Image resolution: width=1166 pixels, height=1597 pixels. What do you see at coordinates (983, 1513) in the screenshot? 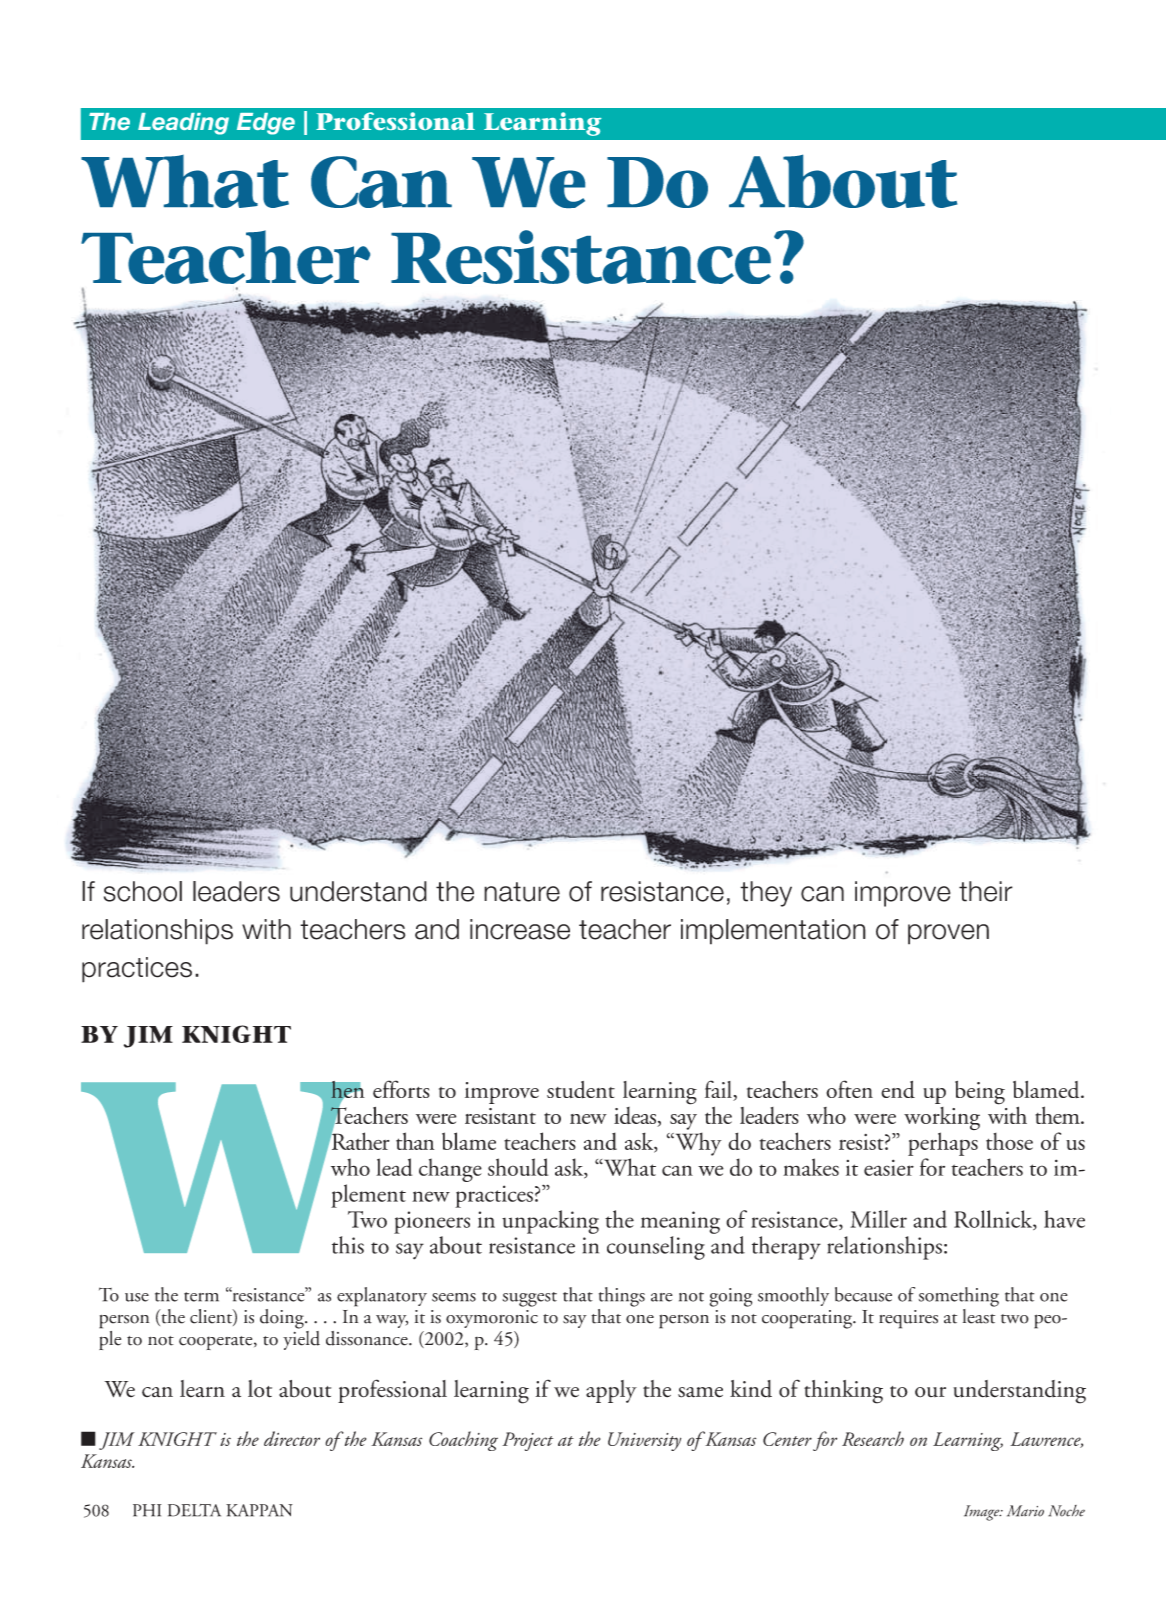
I see `Image` at bounding box center [983, 1513].
